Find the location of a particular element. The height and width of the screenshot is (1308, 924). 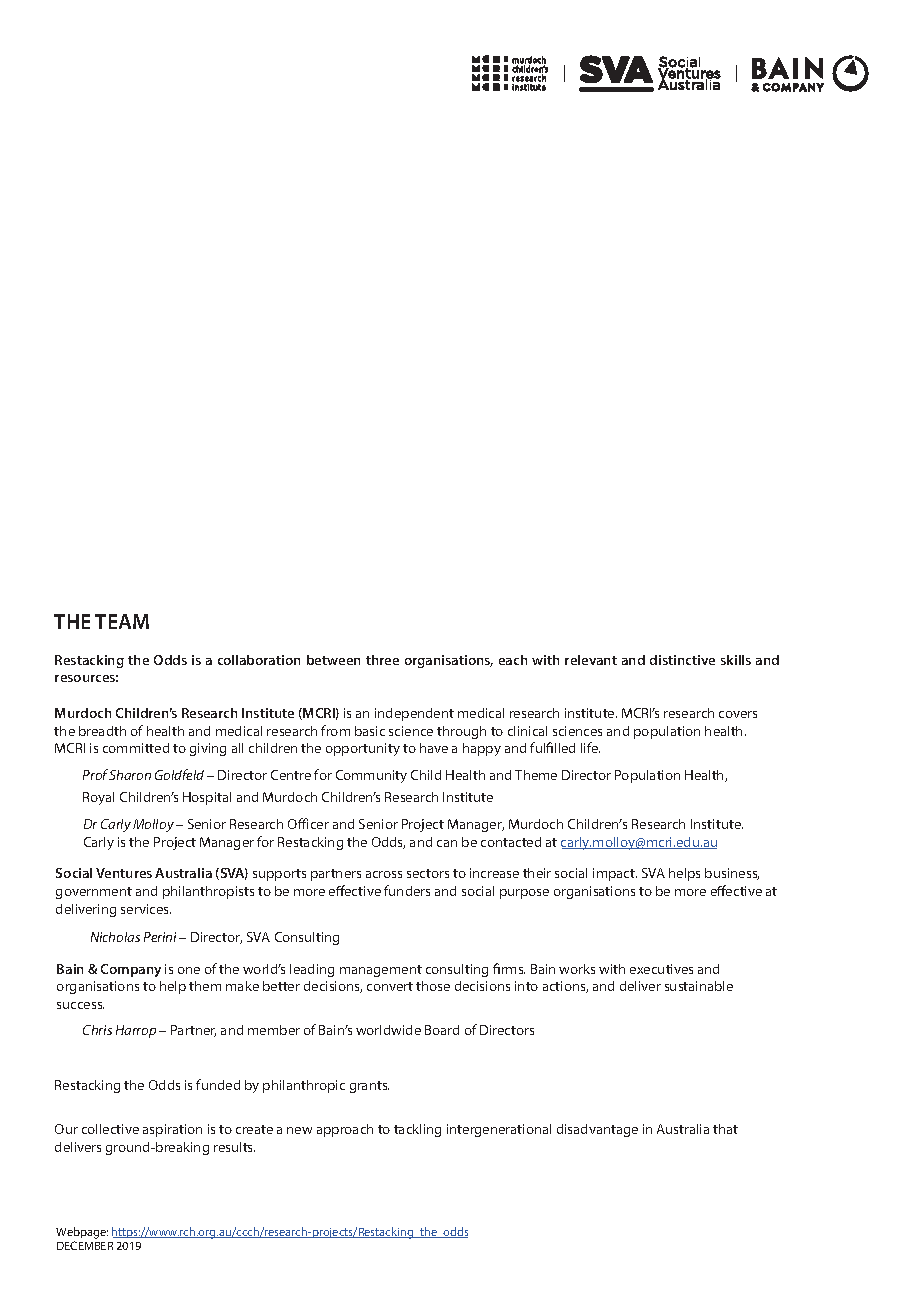

TEAM is located at coordinates (122, 621).
